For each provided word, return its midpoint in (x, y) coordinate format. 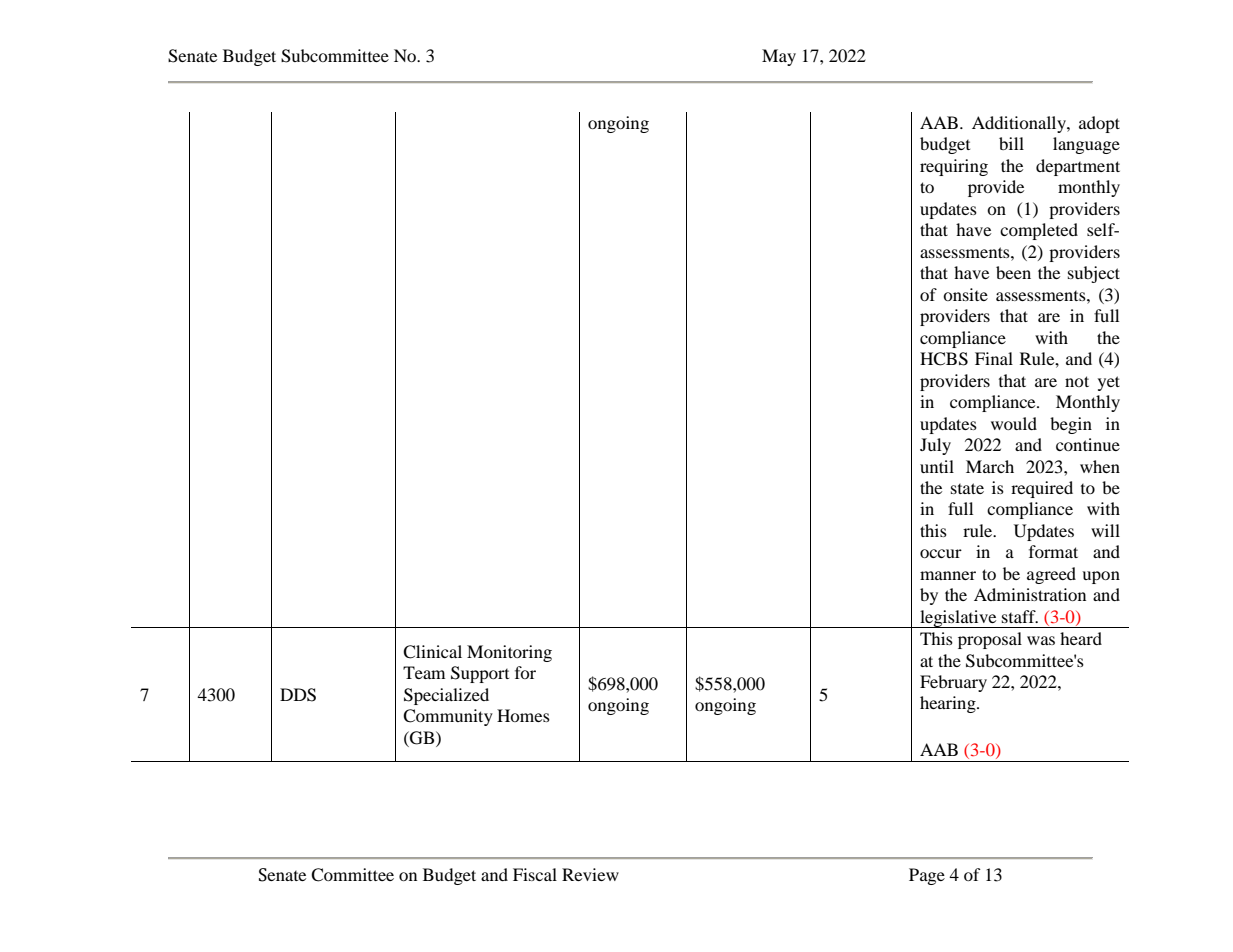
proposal (990, 640)
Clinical (432, 652)
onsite (965, 294)
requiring (954, 167)
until (937, 466)
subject (1094, 274)
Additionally (1020, 124)
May (779, 57)
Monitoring (509, 653)
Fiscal (535, 874)
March (990, 466)
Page (927, 876)
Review (590, 874)
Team (424, 672)
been (1013, 272)
